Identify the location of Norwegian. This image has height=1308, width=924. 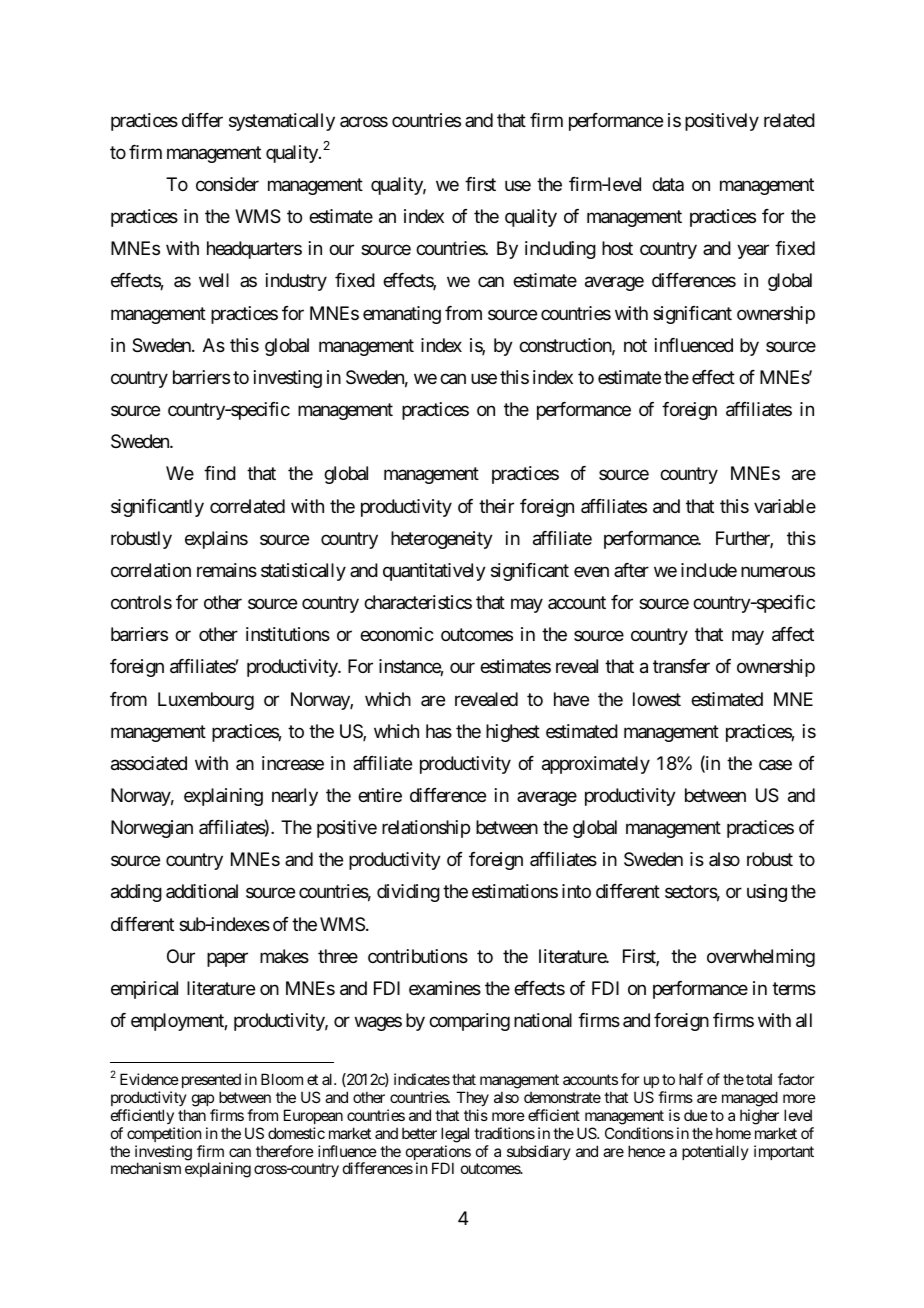
(152, 829).
